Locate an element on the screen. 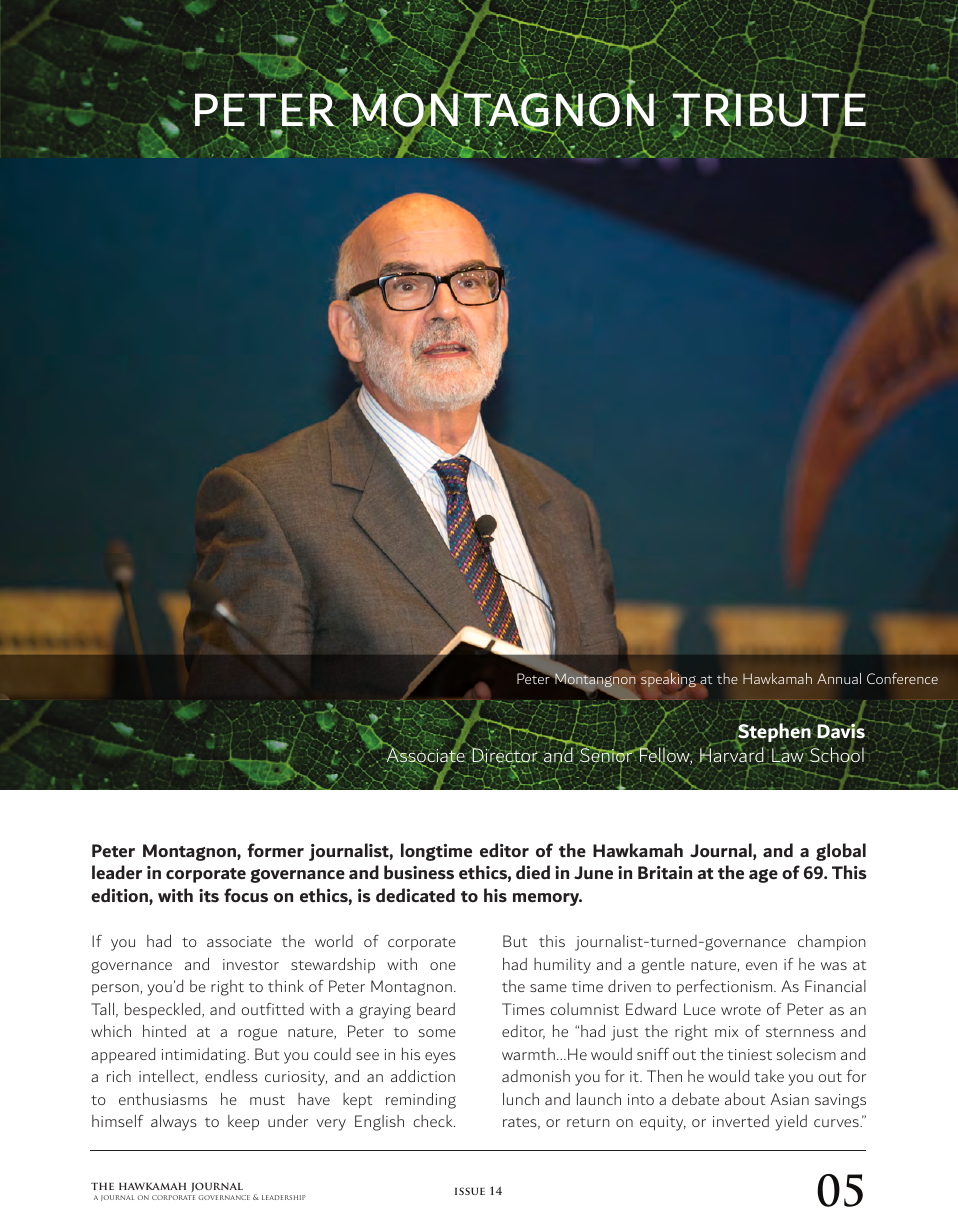  former is located at coordinates (275, 850).
